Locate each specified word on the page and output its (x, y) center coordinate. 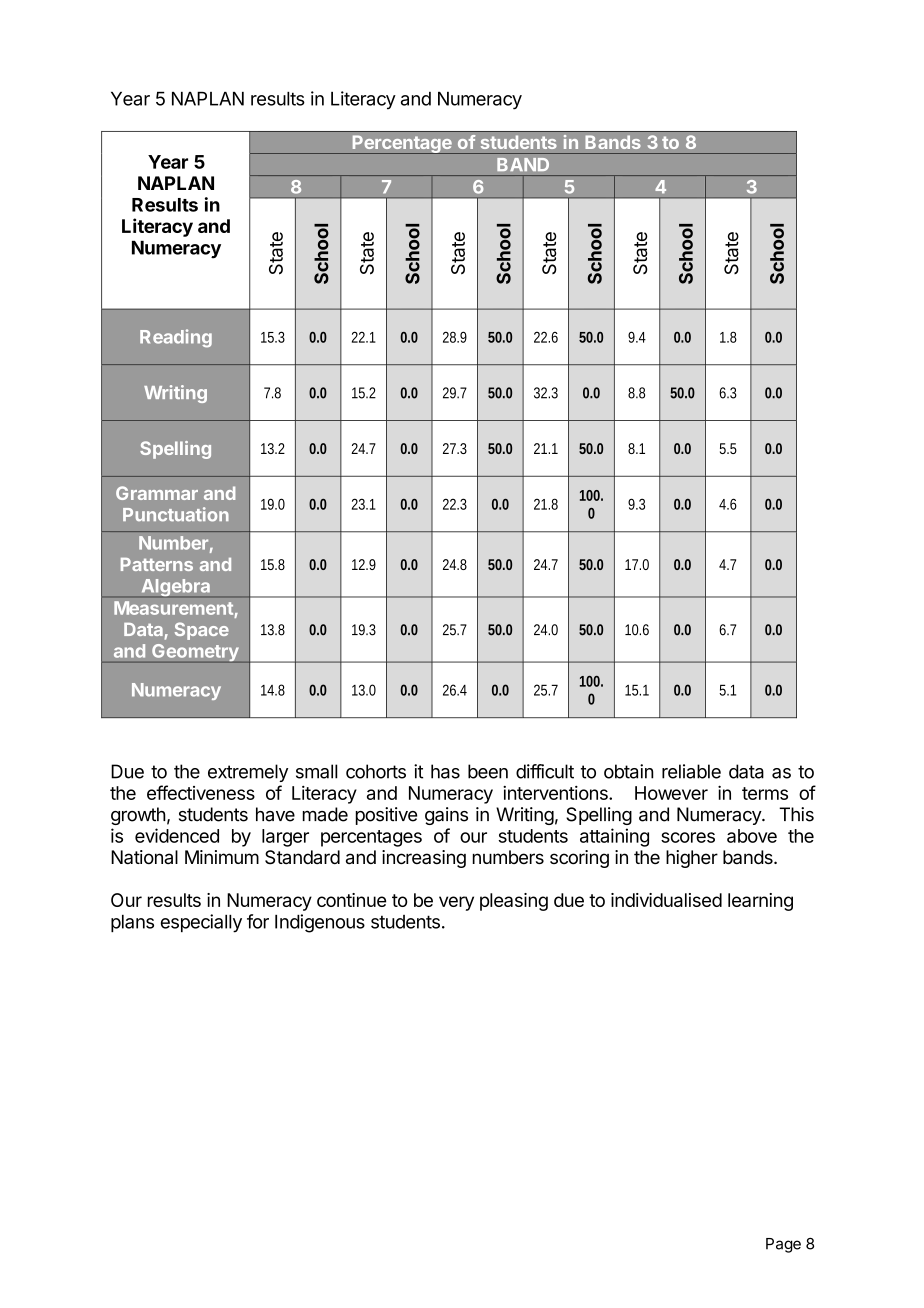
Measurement (173, 608)
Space (202, 631)
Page (783, 1245)
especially (201, 923)
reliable (691, 771)
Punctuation (176, 514)
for (258, 921)
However (671, 793)
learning (760, 902)
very (456, 903)
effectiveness (201, 792)
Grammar (157, 493)
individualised (666, 900)
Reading (176, 338)
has (445, 771)
